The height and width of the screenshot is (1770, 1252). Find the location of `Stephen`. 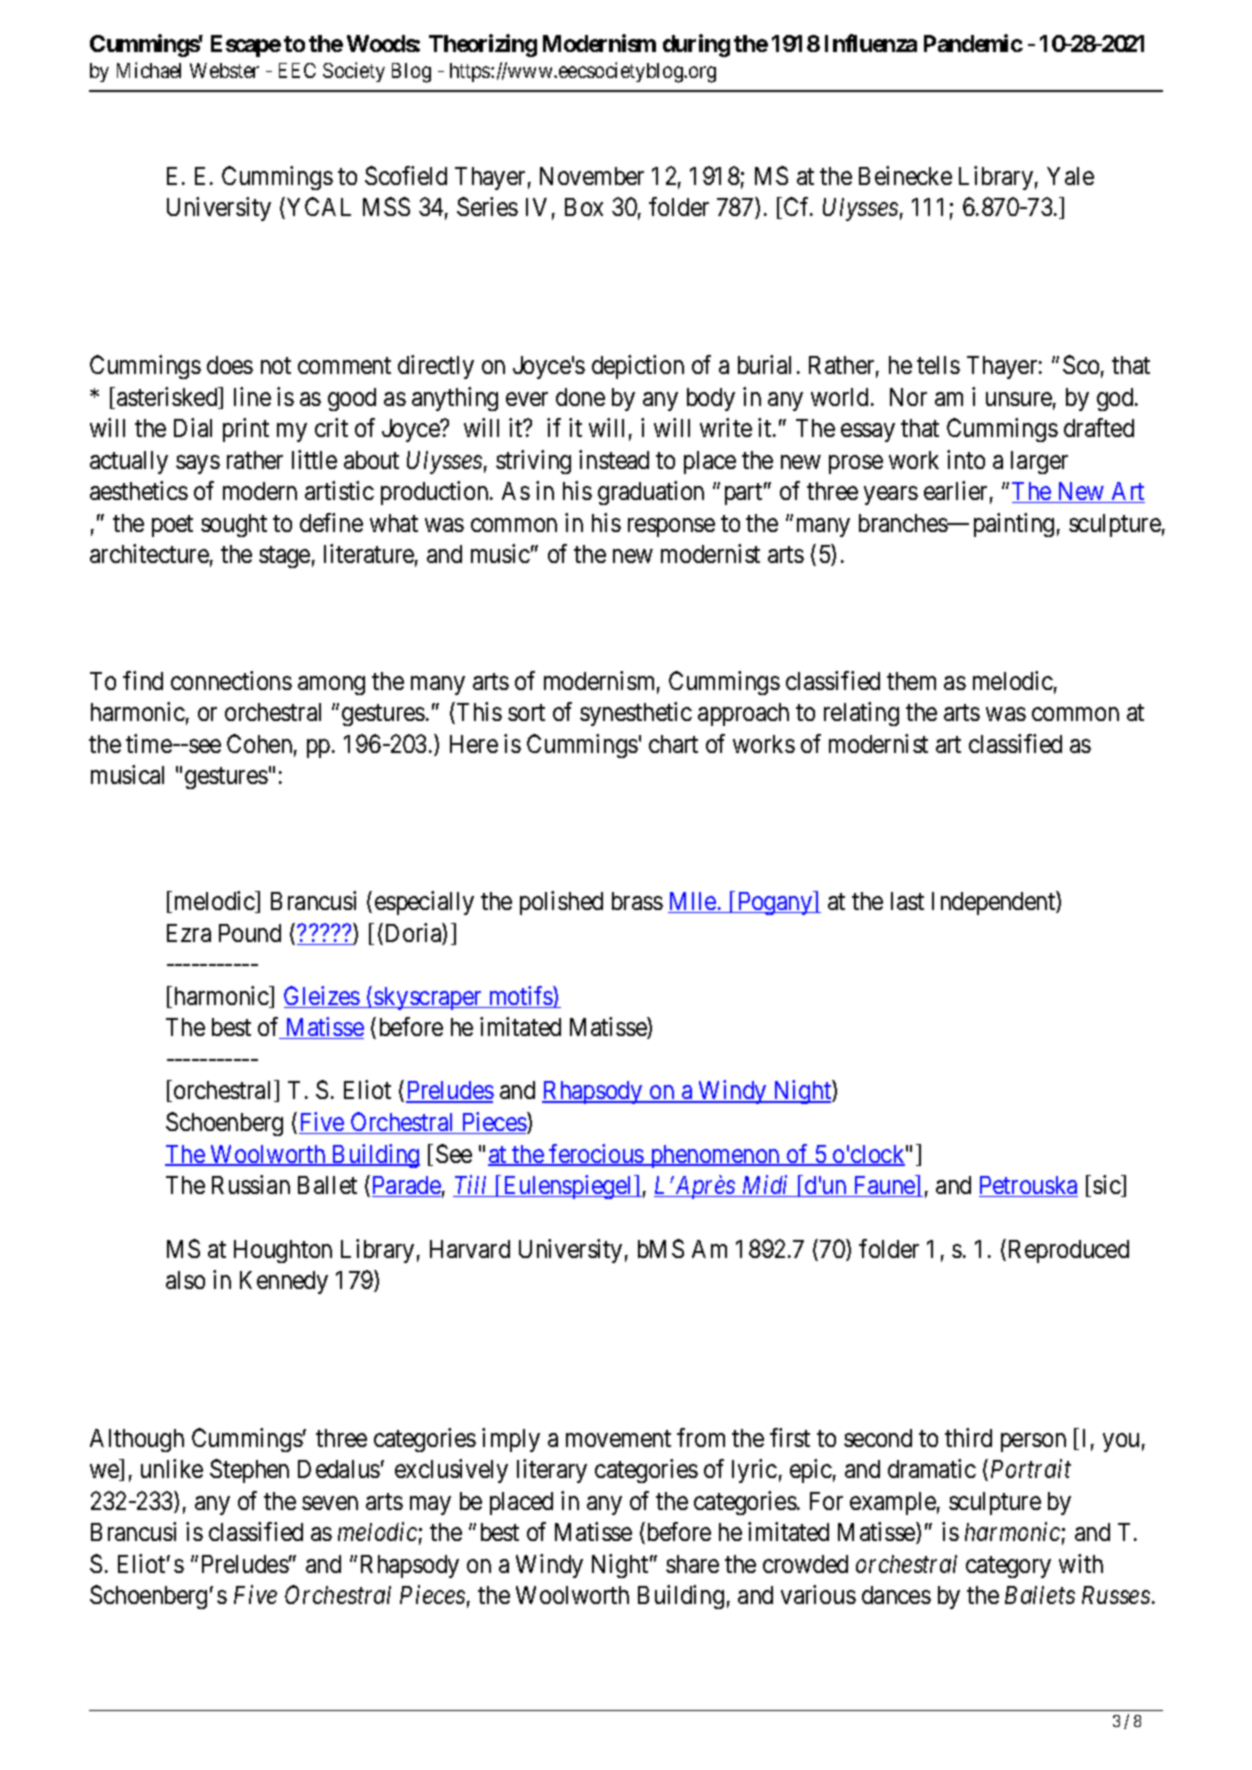

Stephen is located at coordinates (249, 1471).
